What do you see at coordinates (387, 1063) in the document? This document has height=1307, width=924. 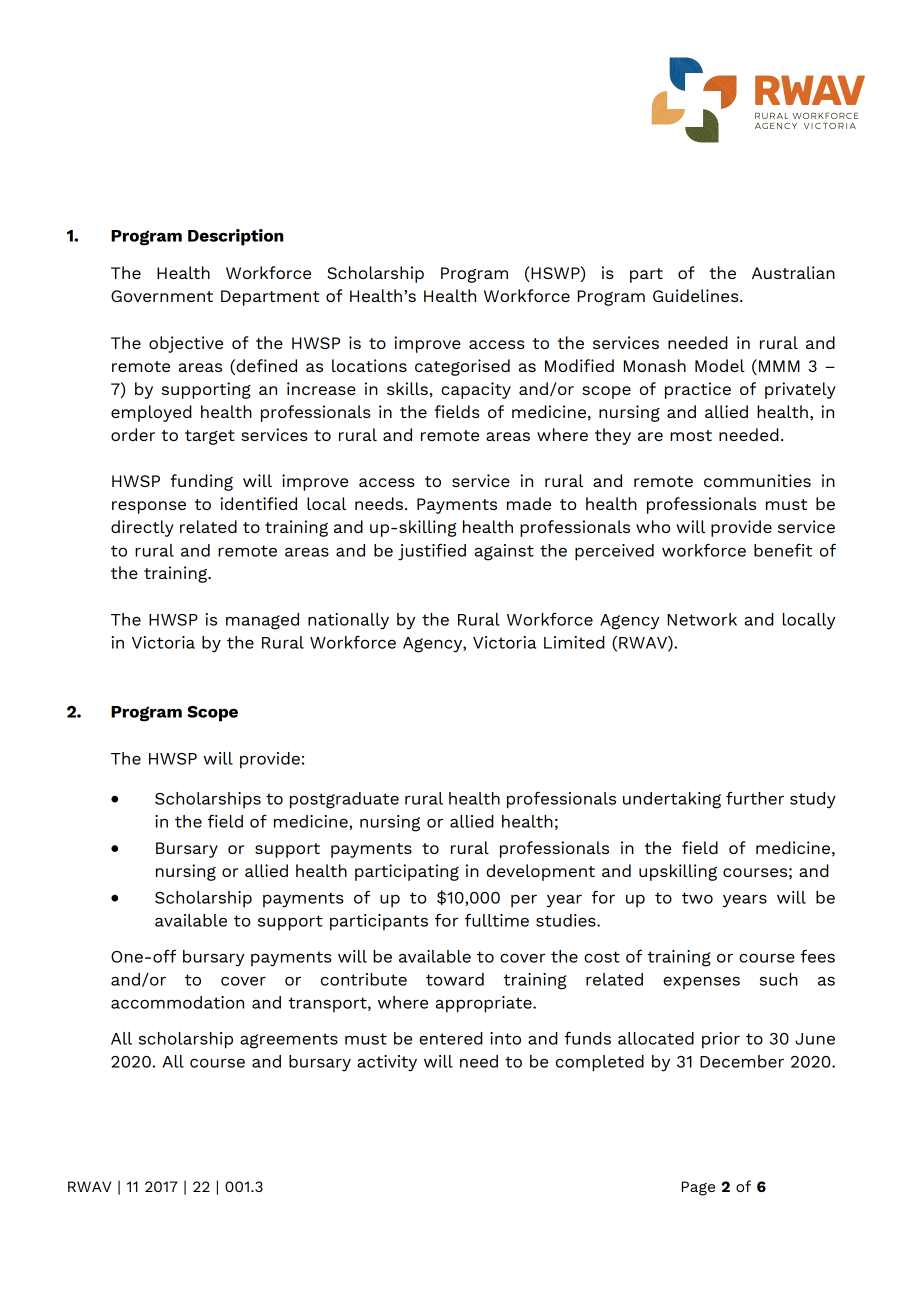 I see `activity` at bounding box center [387, 1063].
